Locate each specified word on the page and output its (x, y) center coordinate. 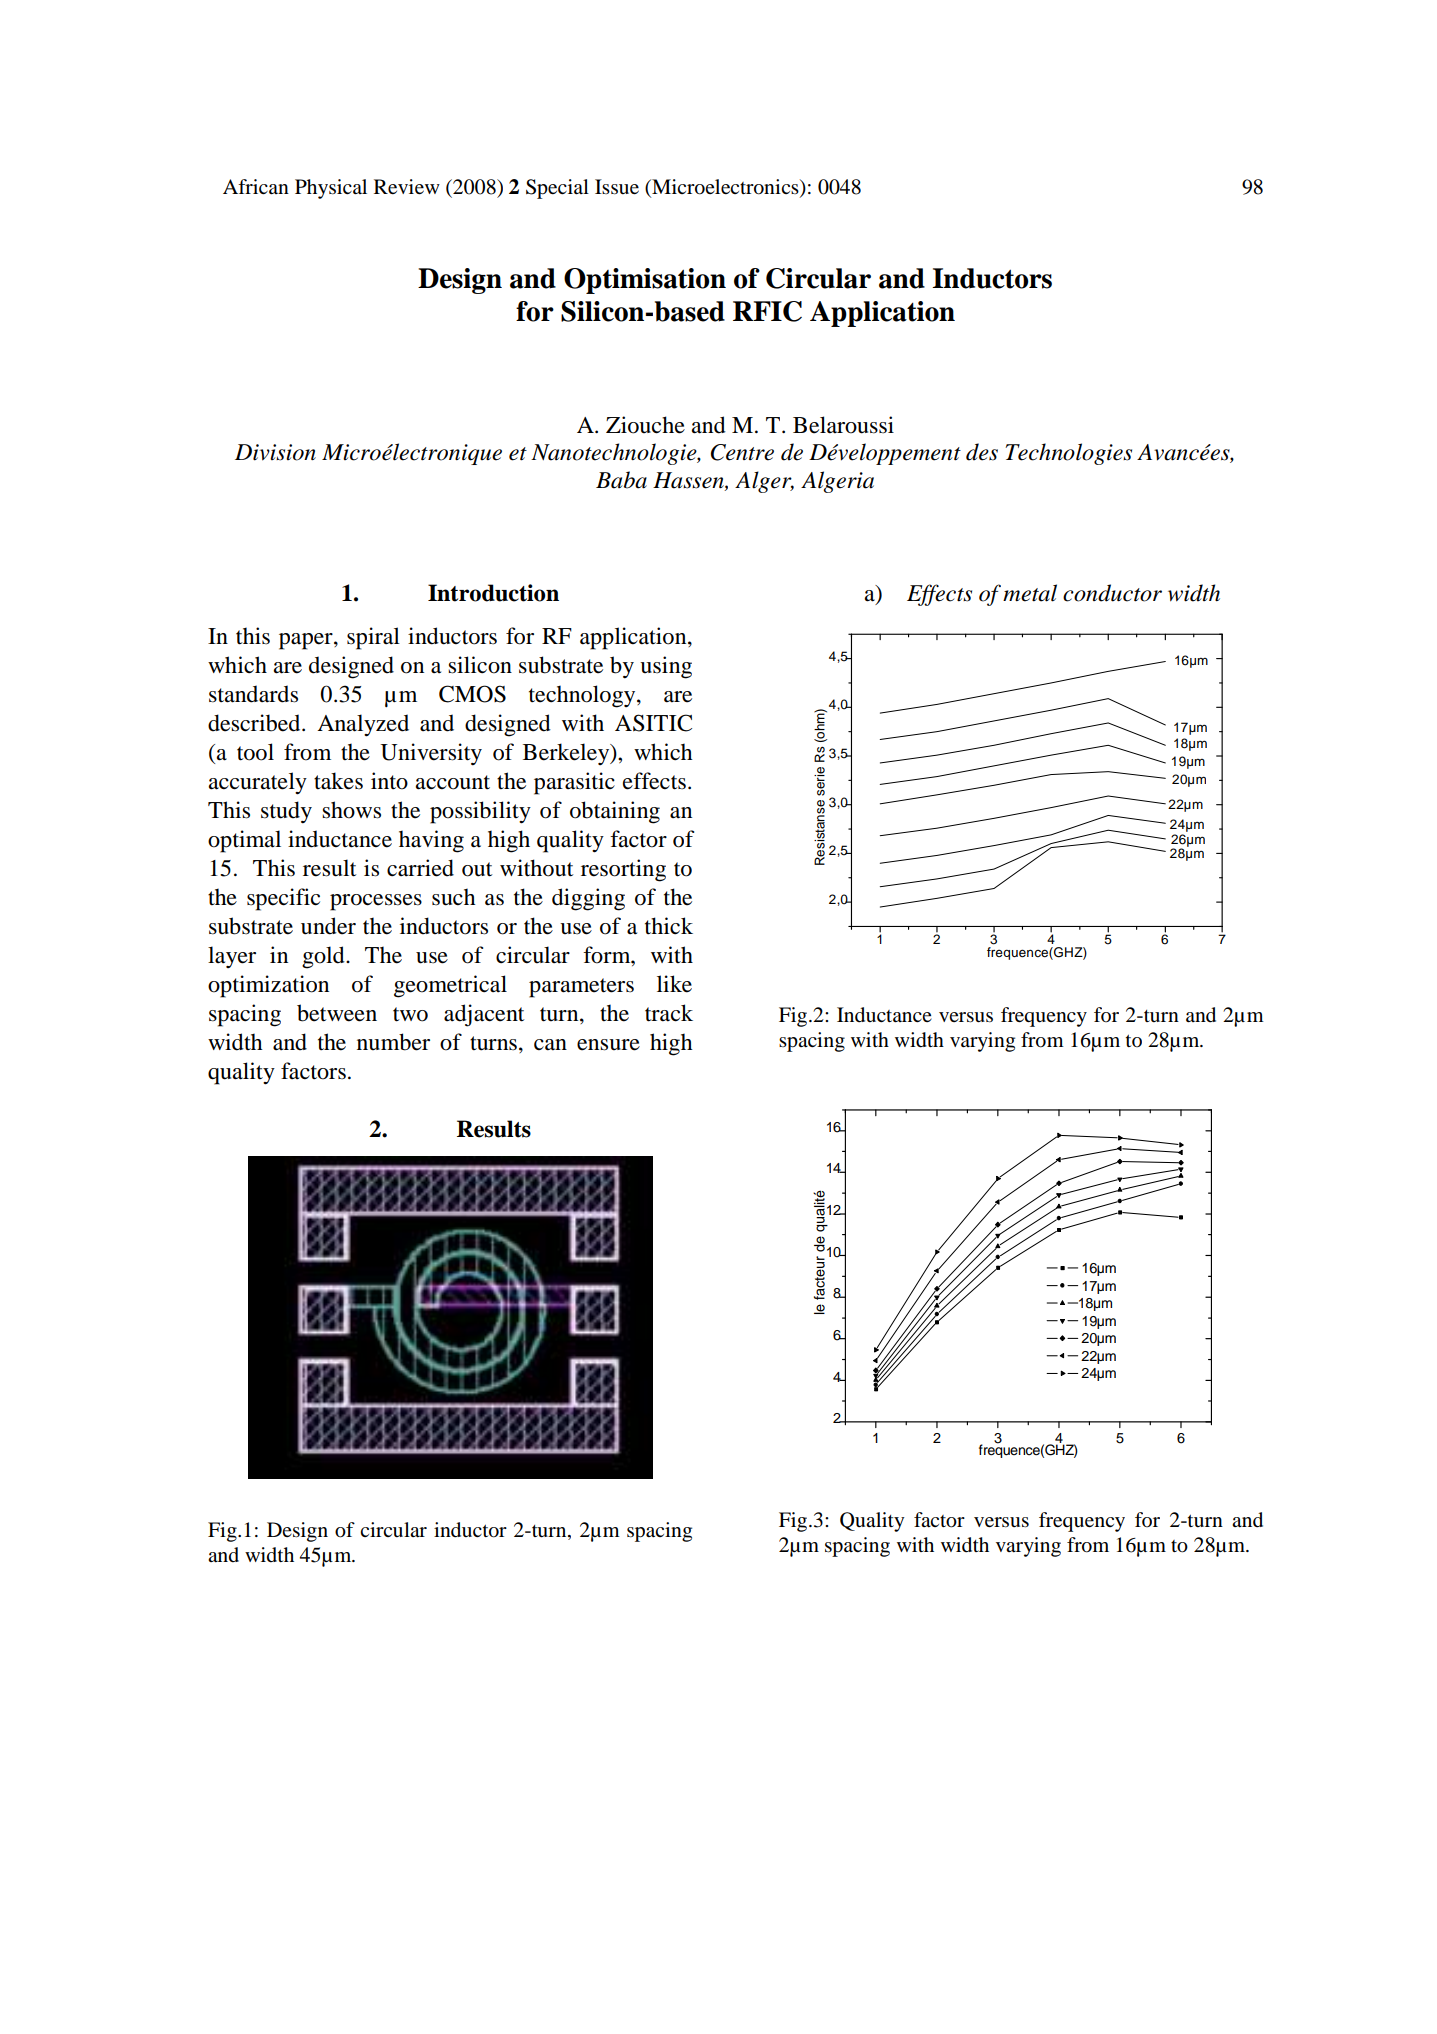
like (674, 984)
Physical (331, 189)
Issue (617, 187)
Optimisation (645, 281)
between (337, 1013)
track (669, 1013)
